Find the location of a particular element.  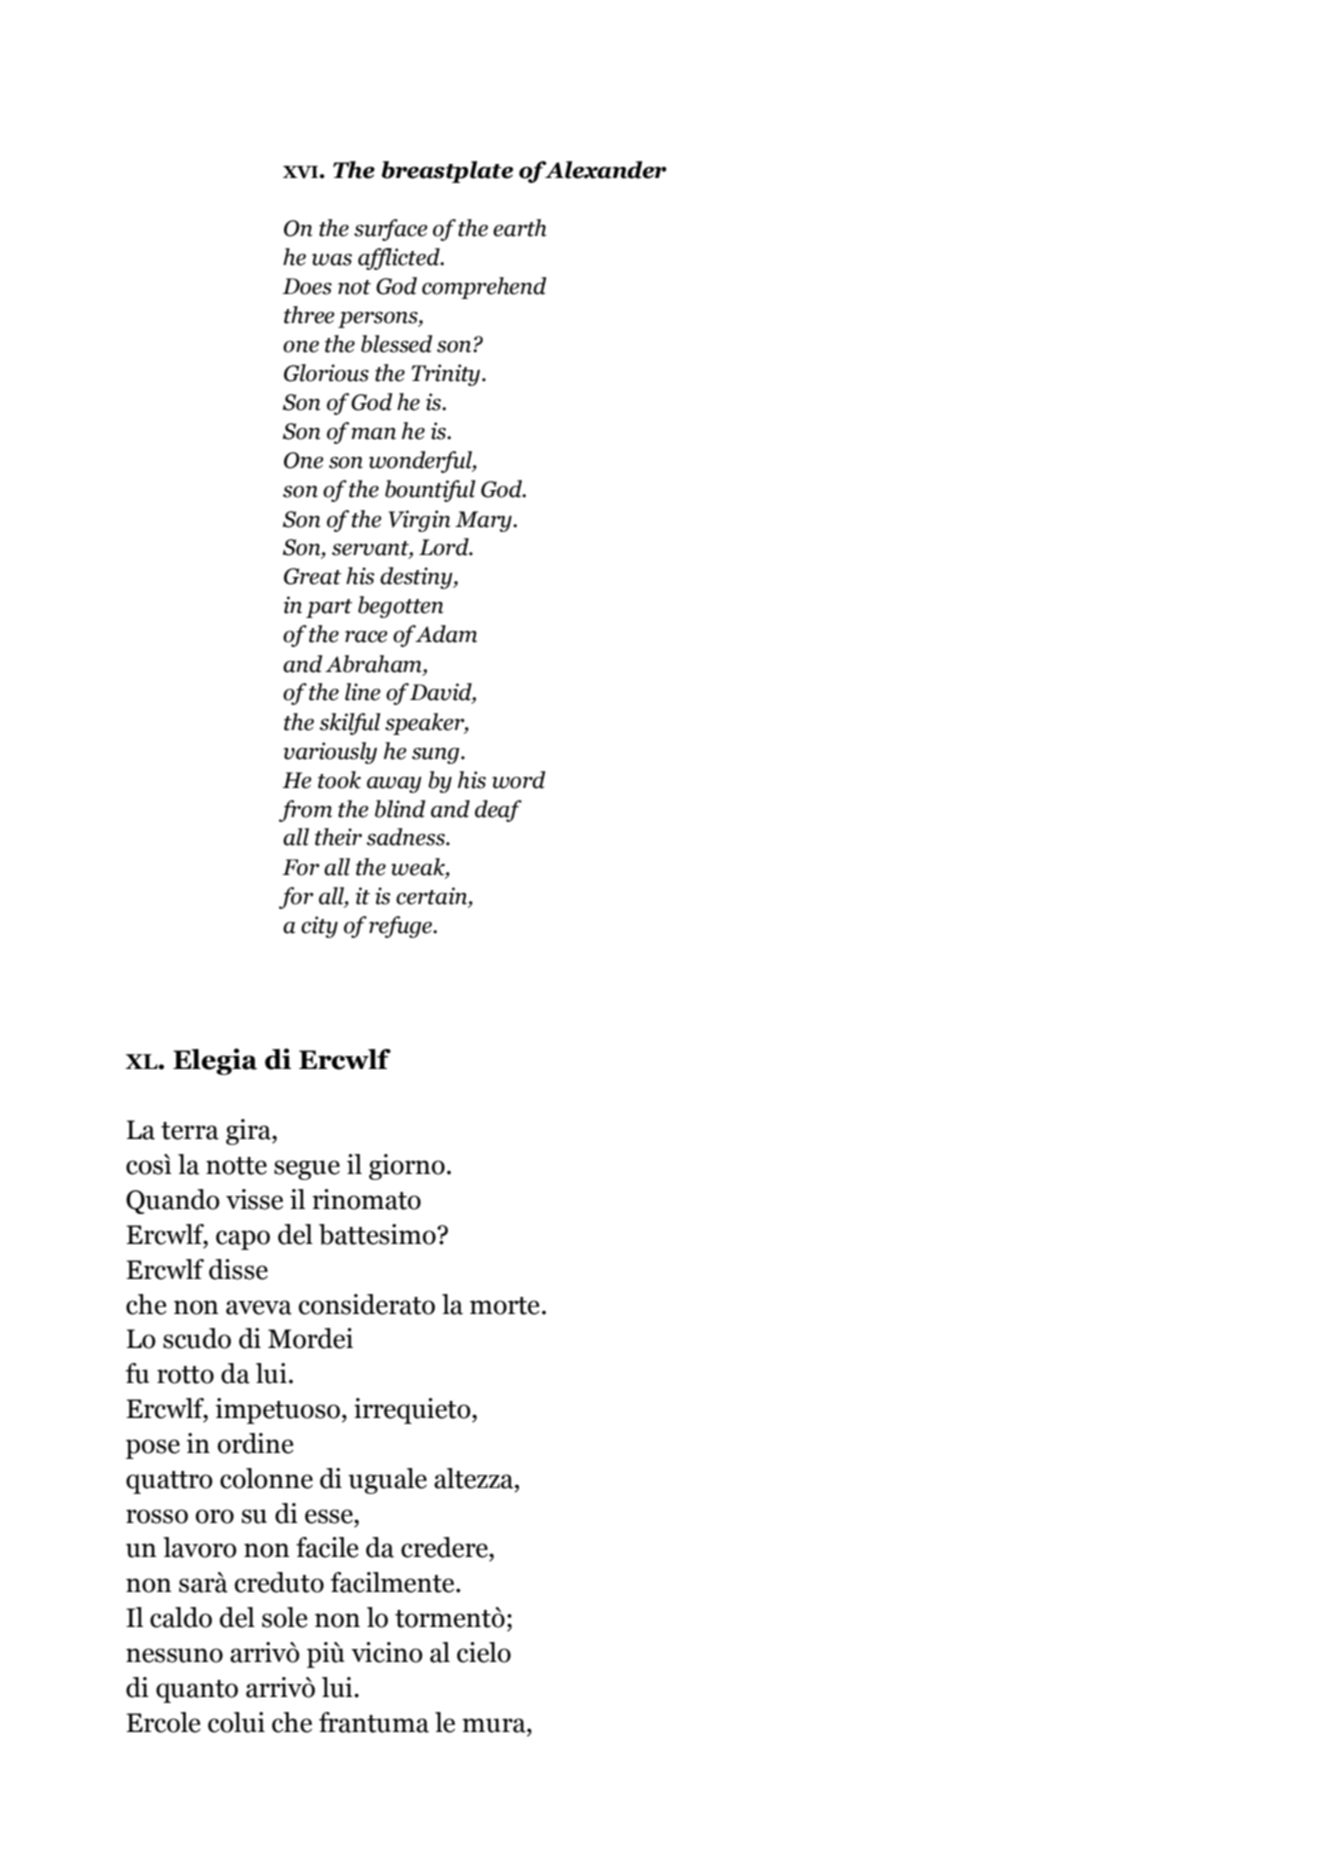

Mary is located at coordinates (484, 521).
